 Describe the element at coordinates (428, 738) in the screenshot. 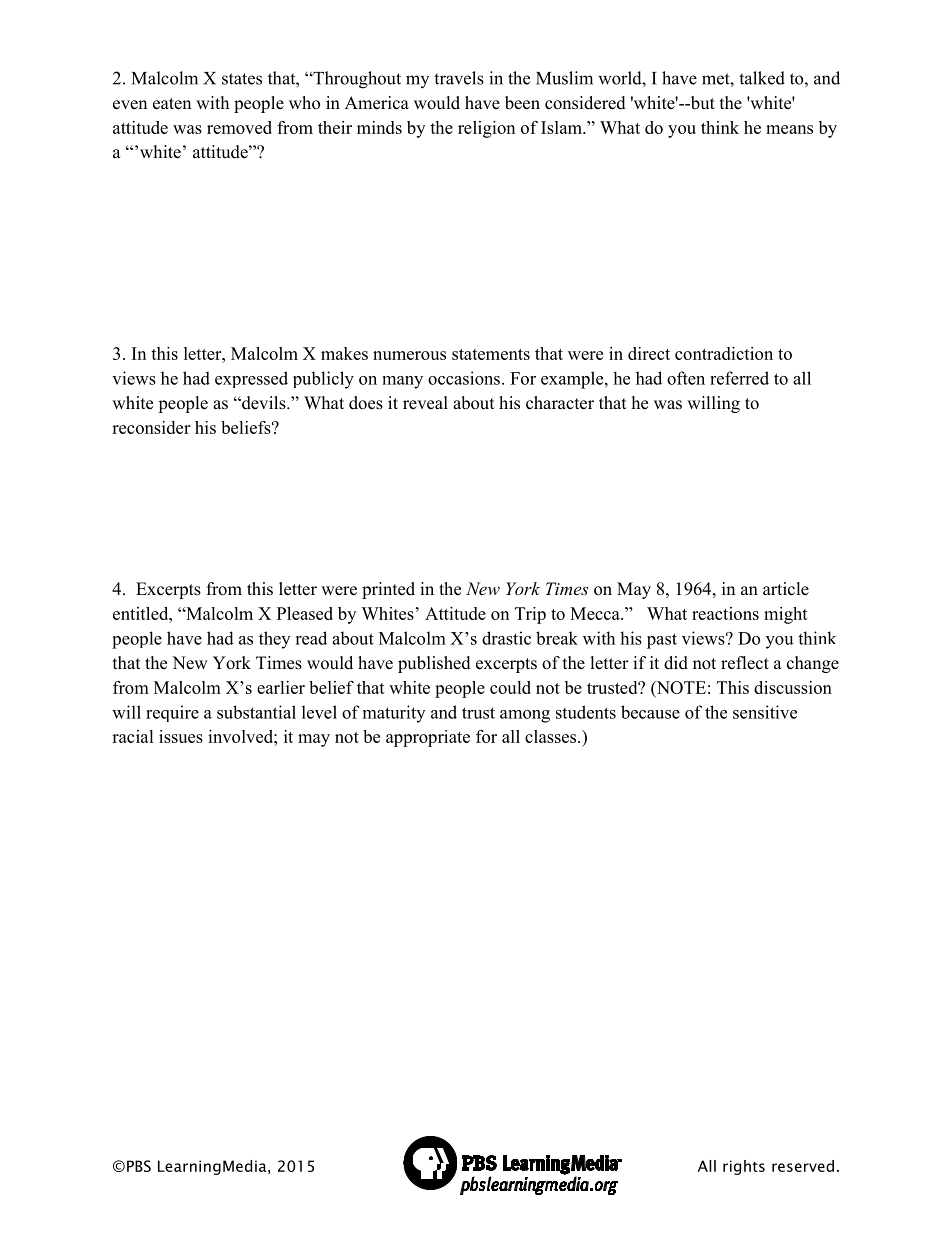

I see `appropriate` at that location.
